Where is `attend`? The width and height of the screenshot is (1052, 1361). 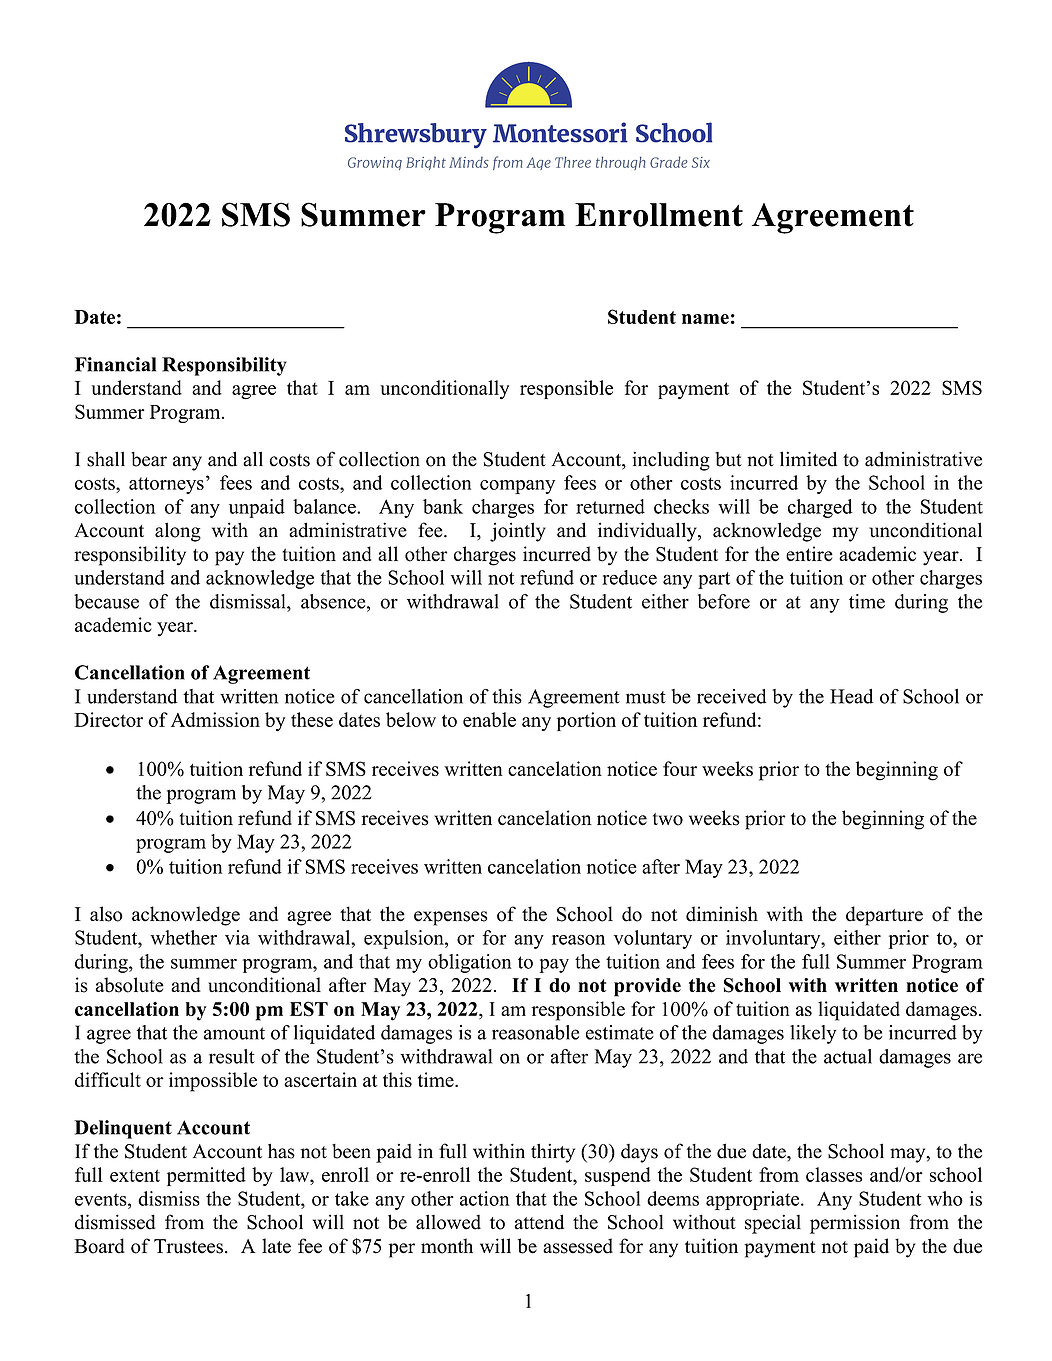 attend is located at coordinates (539, 1222).
